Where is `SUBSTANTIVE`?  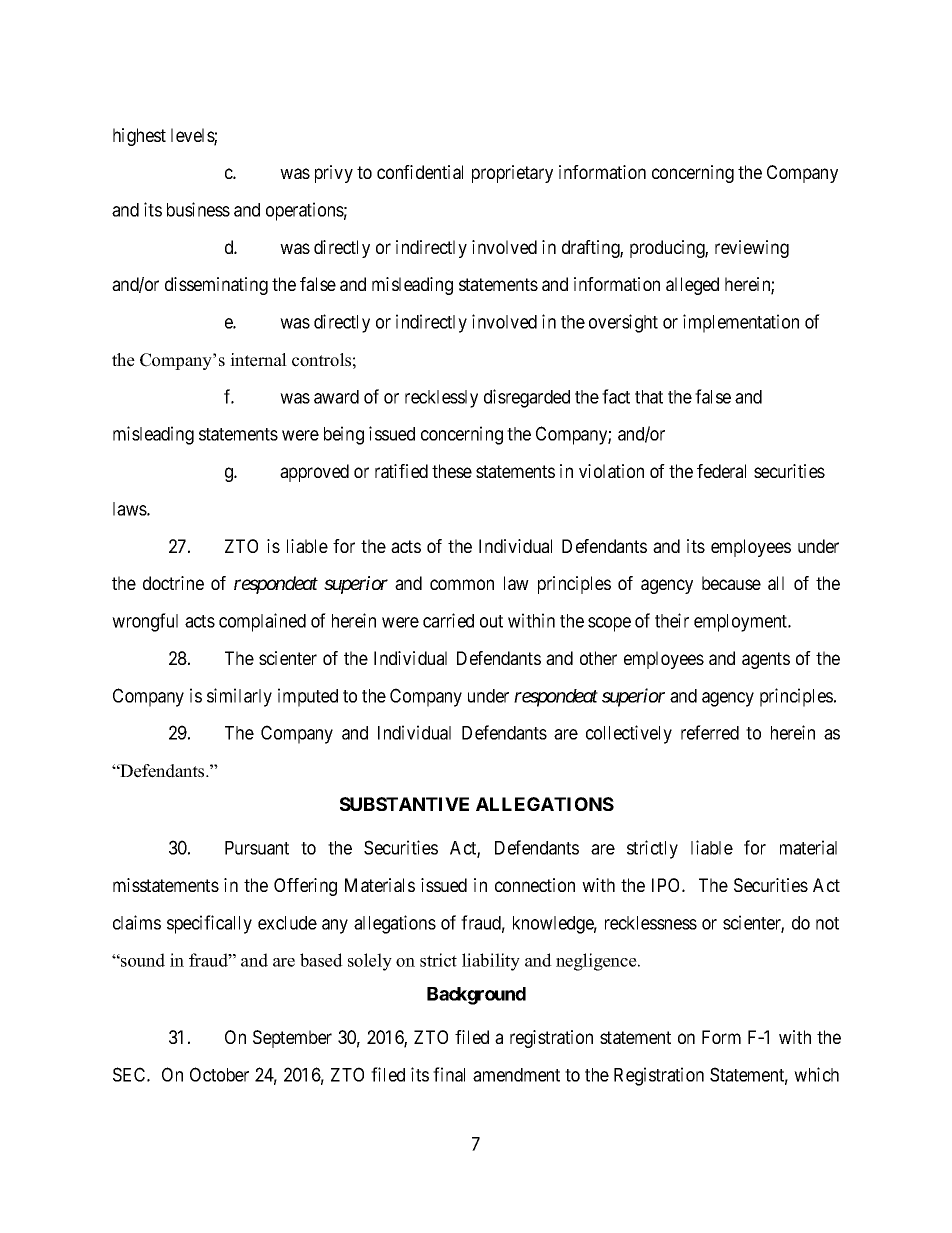
SUBSTANTIVE is located at coordinates (404, 804).
